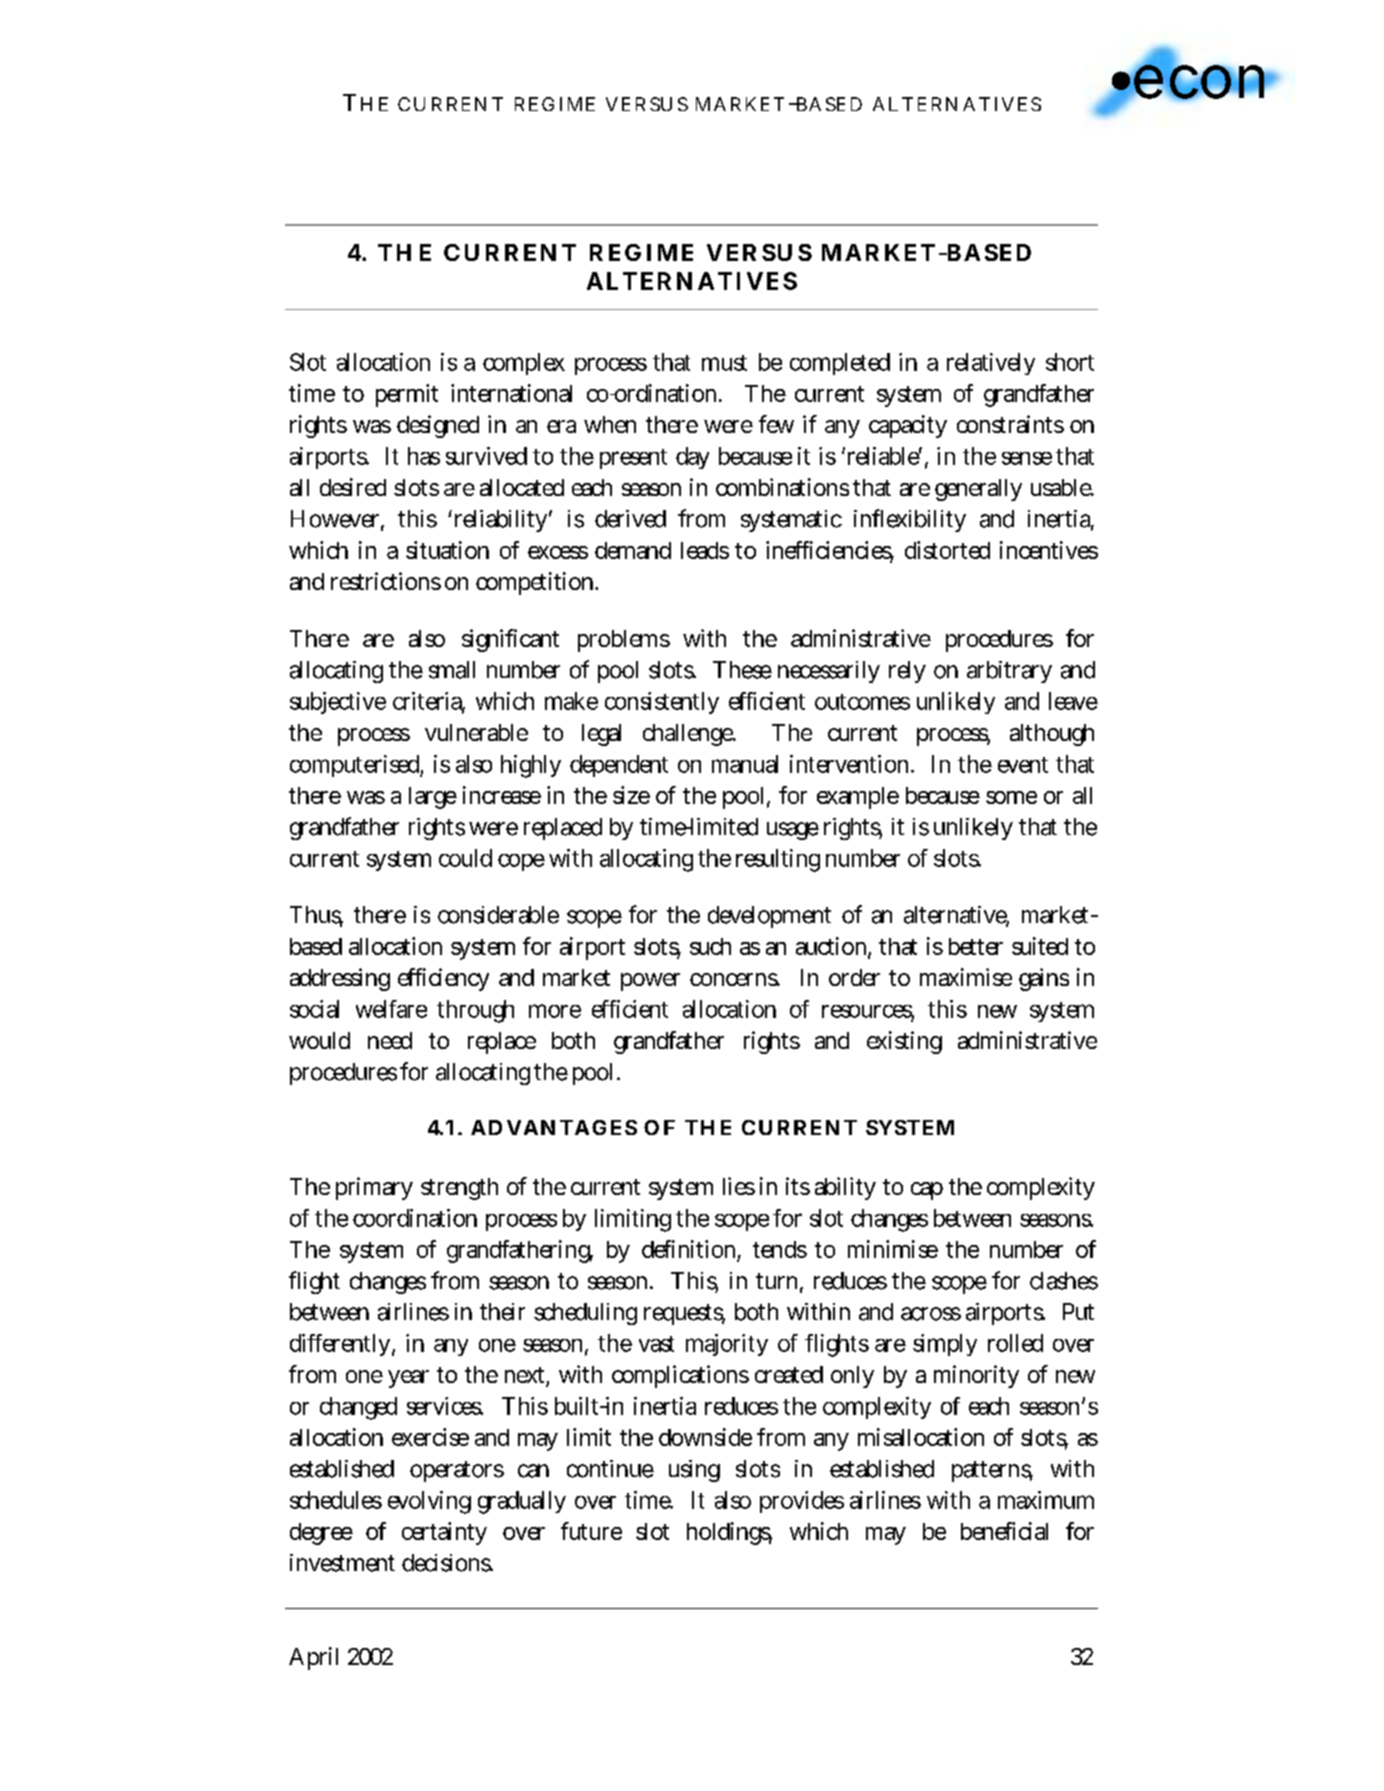 Image resolution: width=1384 pixels, height=1791 pixels. What do you see at coordinates (684, 1314) in the screenshot?
I see `requests` at bounding box center [684, 1314].
